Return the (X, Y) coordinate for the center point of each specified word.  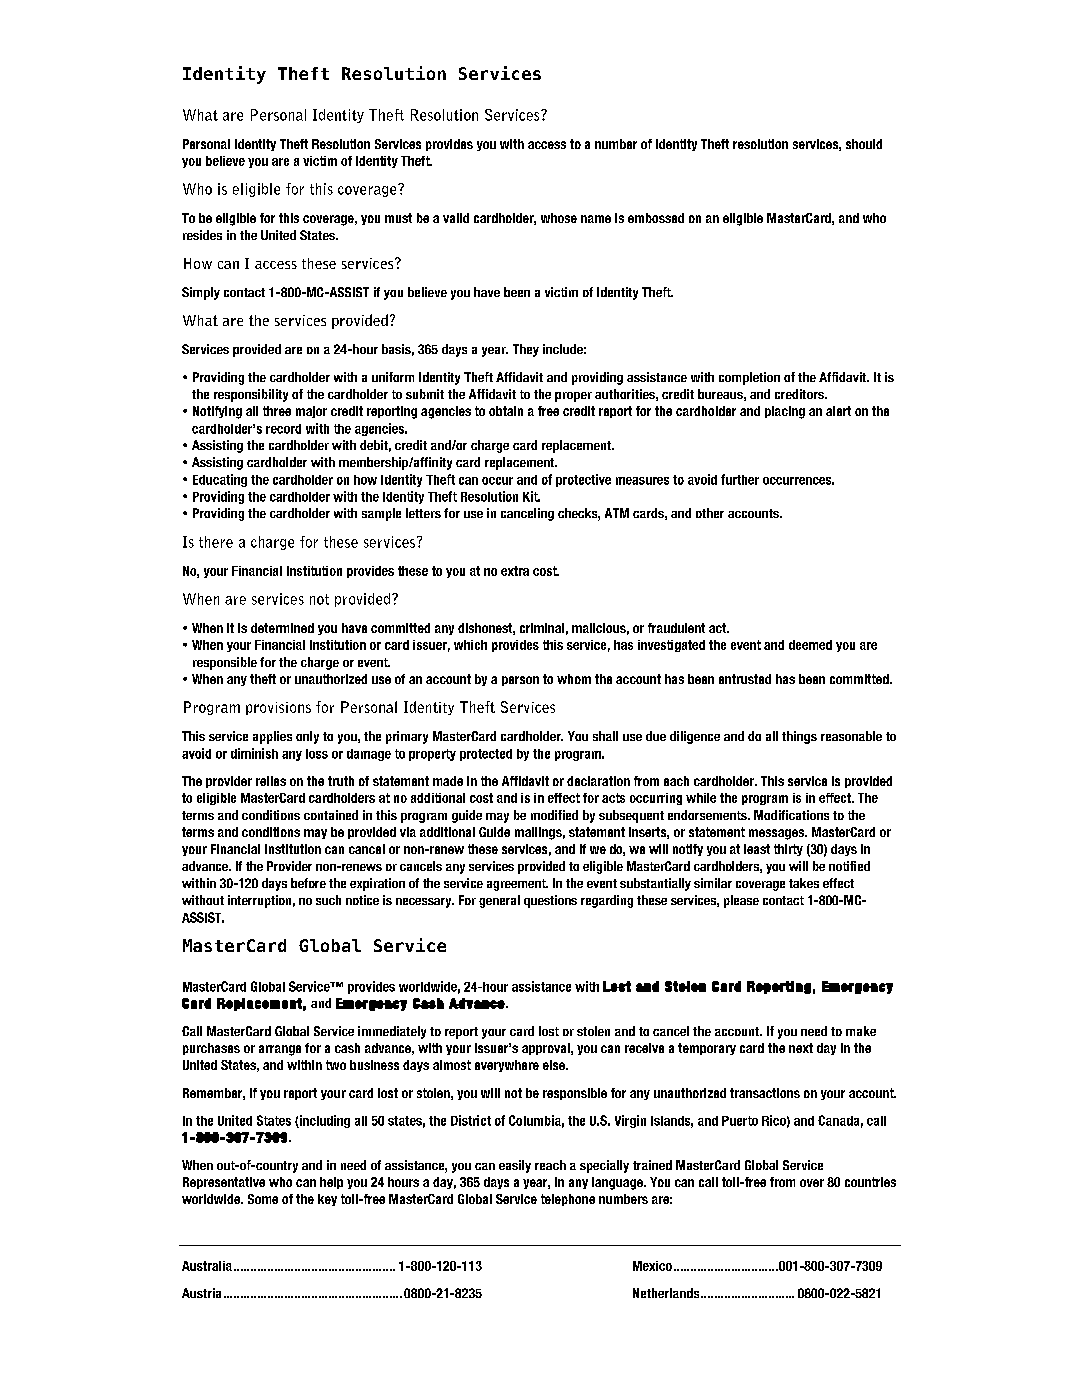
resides (202, 235)
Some (263, 1199)
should (864, 144)
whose (559, 218)
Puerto (740, 1121)
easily (515, 1166)
